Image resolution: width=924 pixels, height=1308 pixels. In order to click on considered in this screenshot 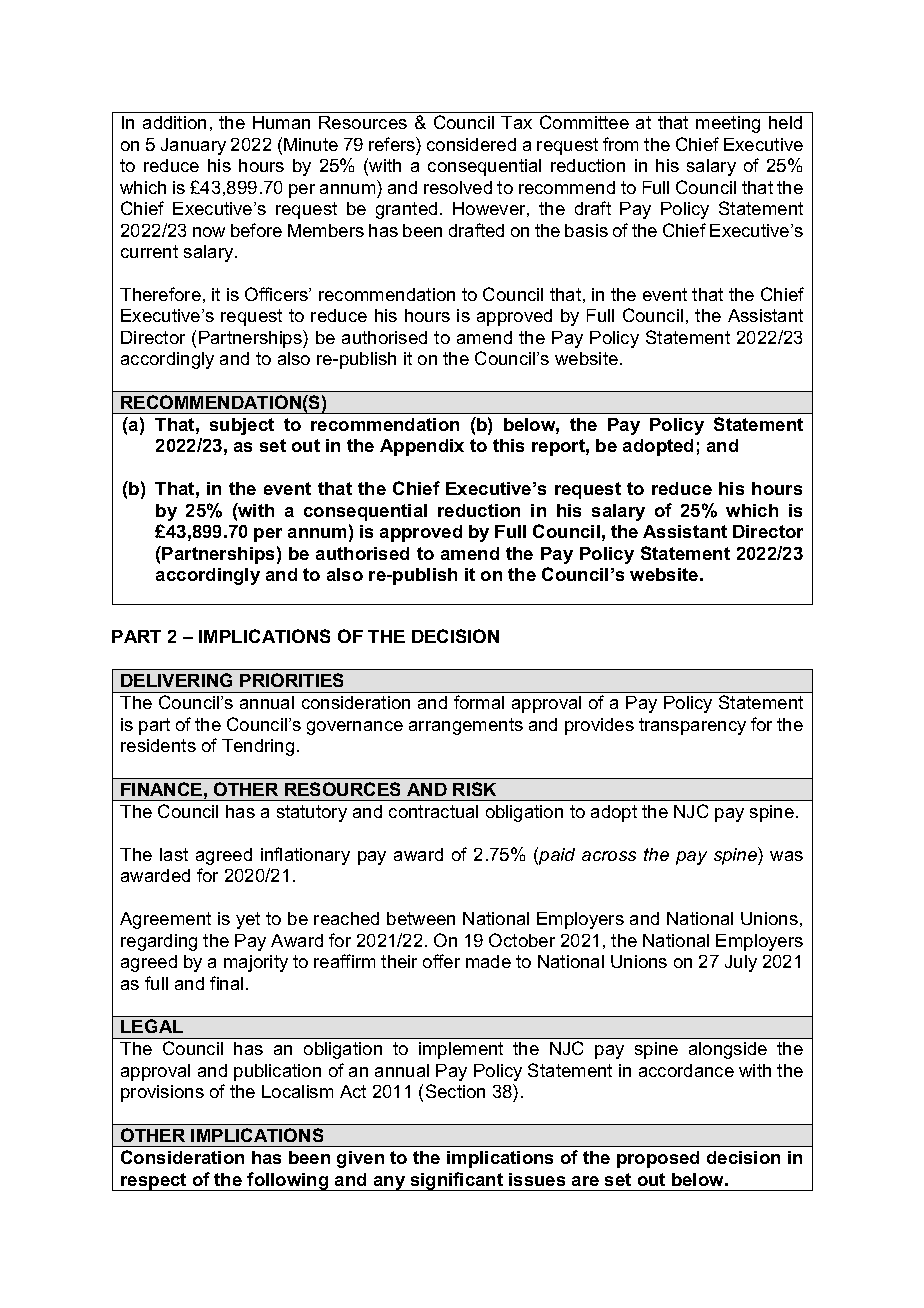, I will do `click(471, 144)`.
